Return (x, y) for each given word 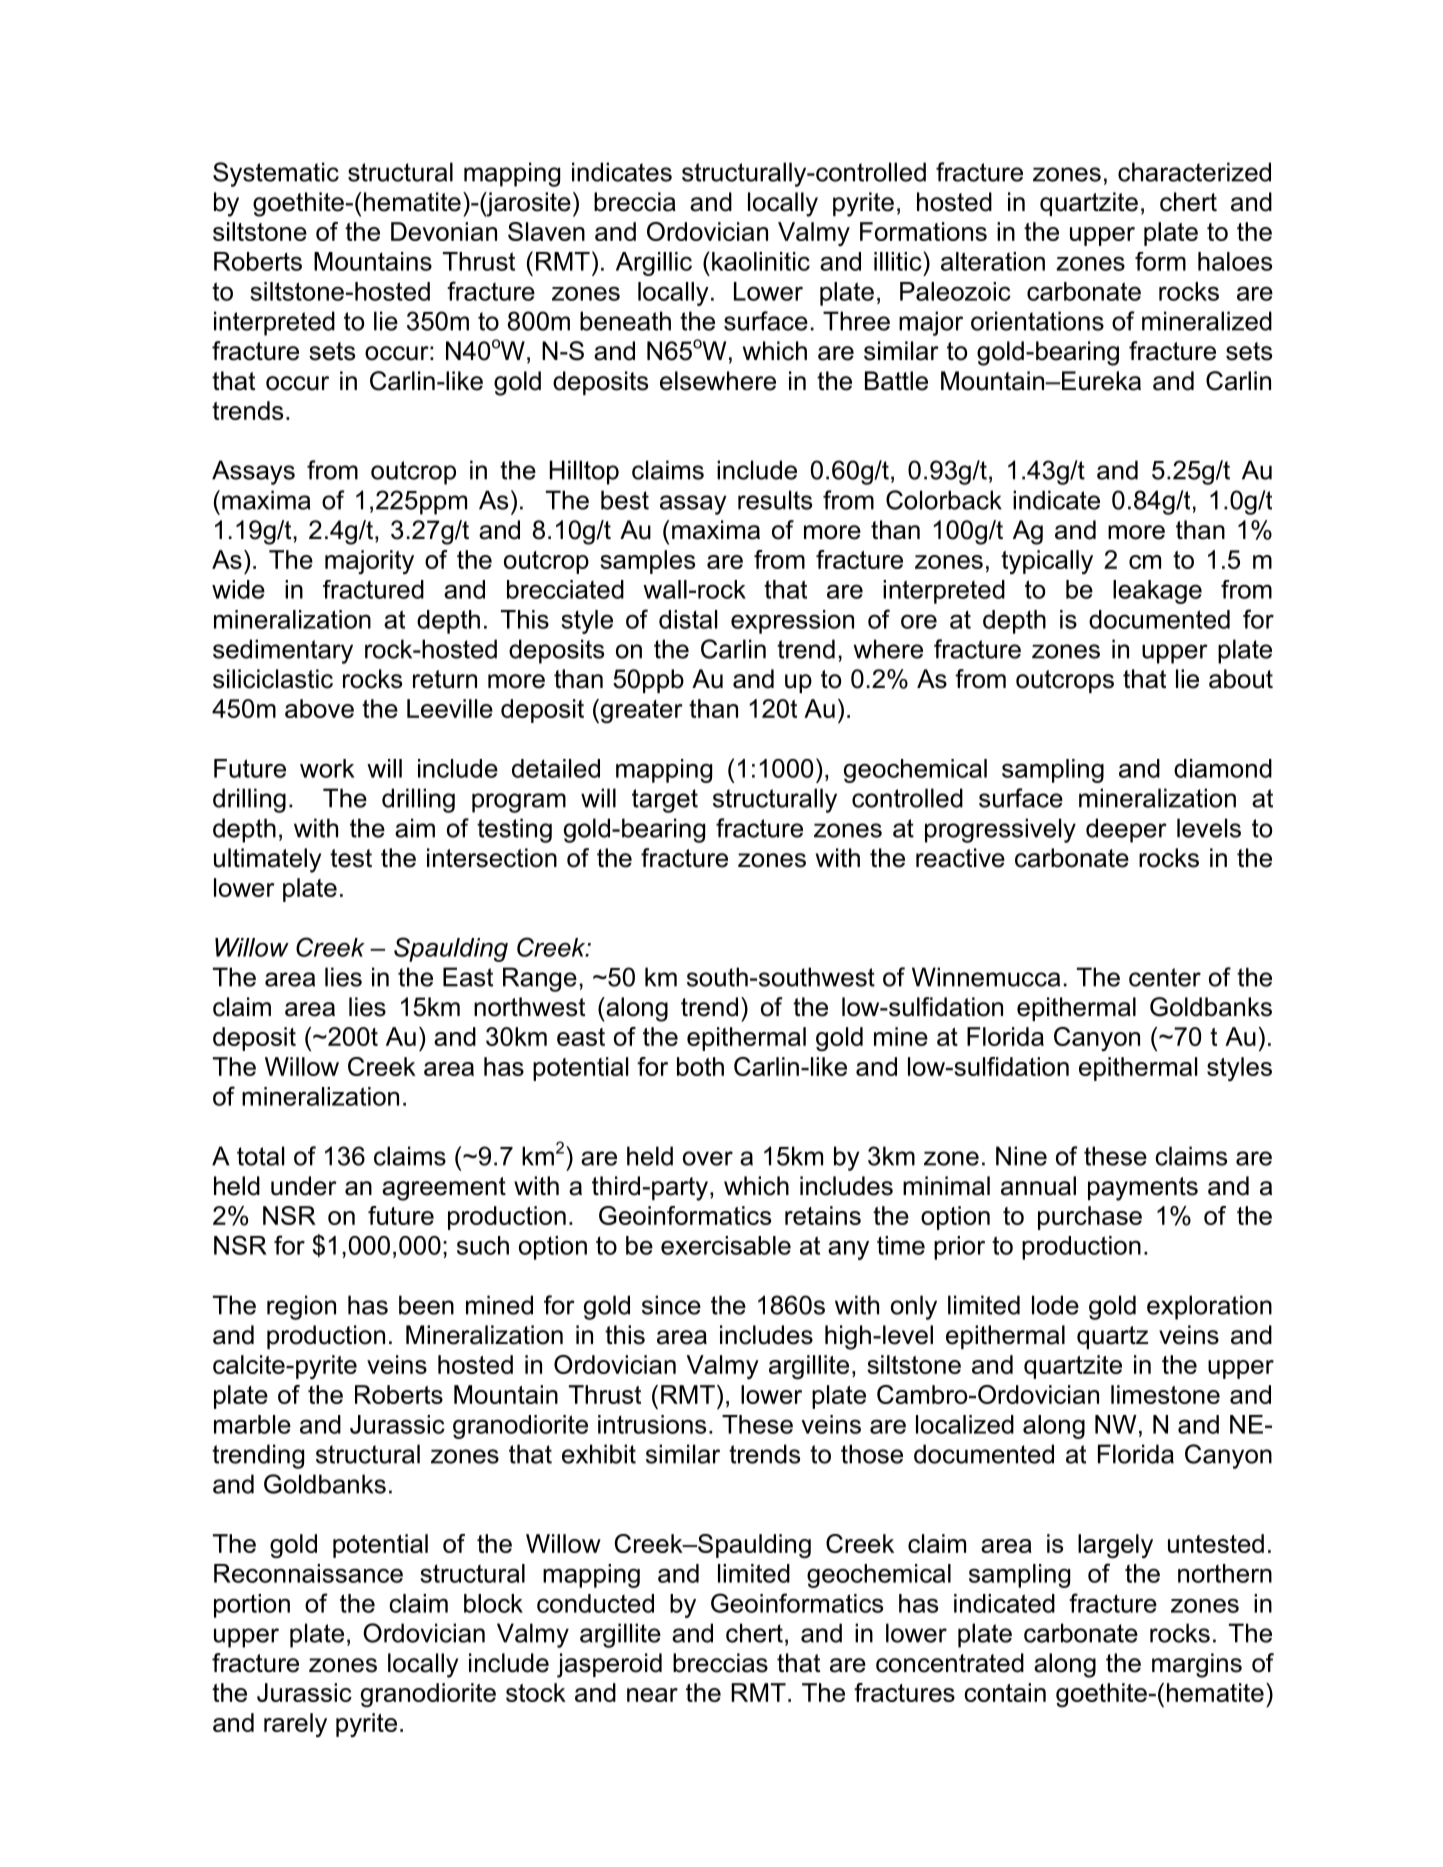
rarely (295, 1725)
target (665, 801)
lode (1055, 1305)
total (260, 1156)
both (700, 1066)
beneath (625, 321)
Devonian (444, 231)
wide (238, 589)
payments (1143, 1189)
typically (1047, 562)
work (327, 768)
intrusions (652, 1424)
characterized (1194, 172)
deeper (1126, 830)
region (301, 1307)
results (775, 500)
